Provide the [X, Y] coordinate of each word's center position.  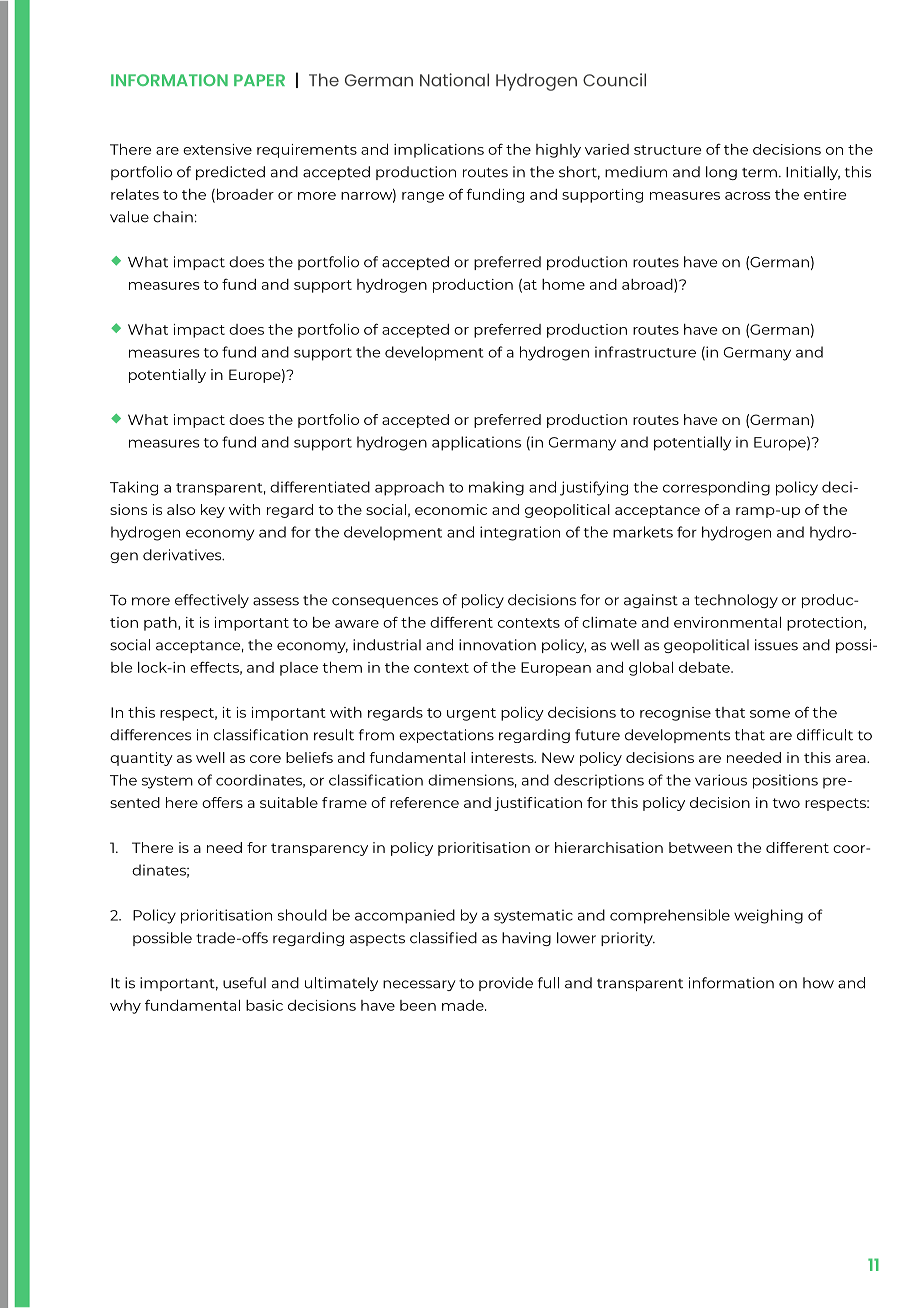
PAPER [259, 80]
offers [222, 802]
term [759, 173]
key [213, 511]
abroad [648, 285]
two [786, 803]
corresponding [716, 488]
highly [558, 151]
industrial [387, 645]
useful [244, 983]
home [563, 284]
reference [424, 802]
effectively [212, 601]
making [496, 488]
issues [776, 645]
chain [173, 217]
